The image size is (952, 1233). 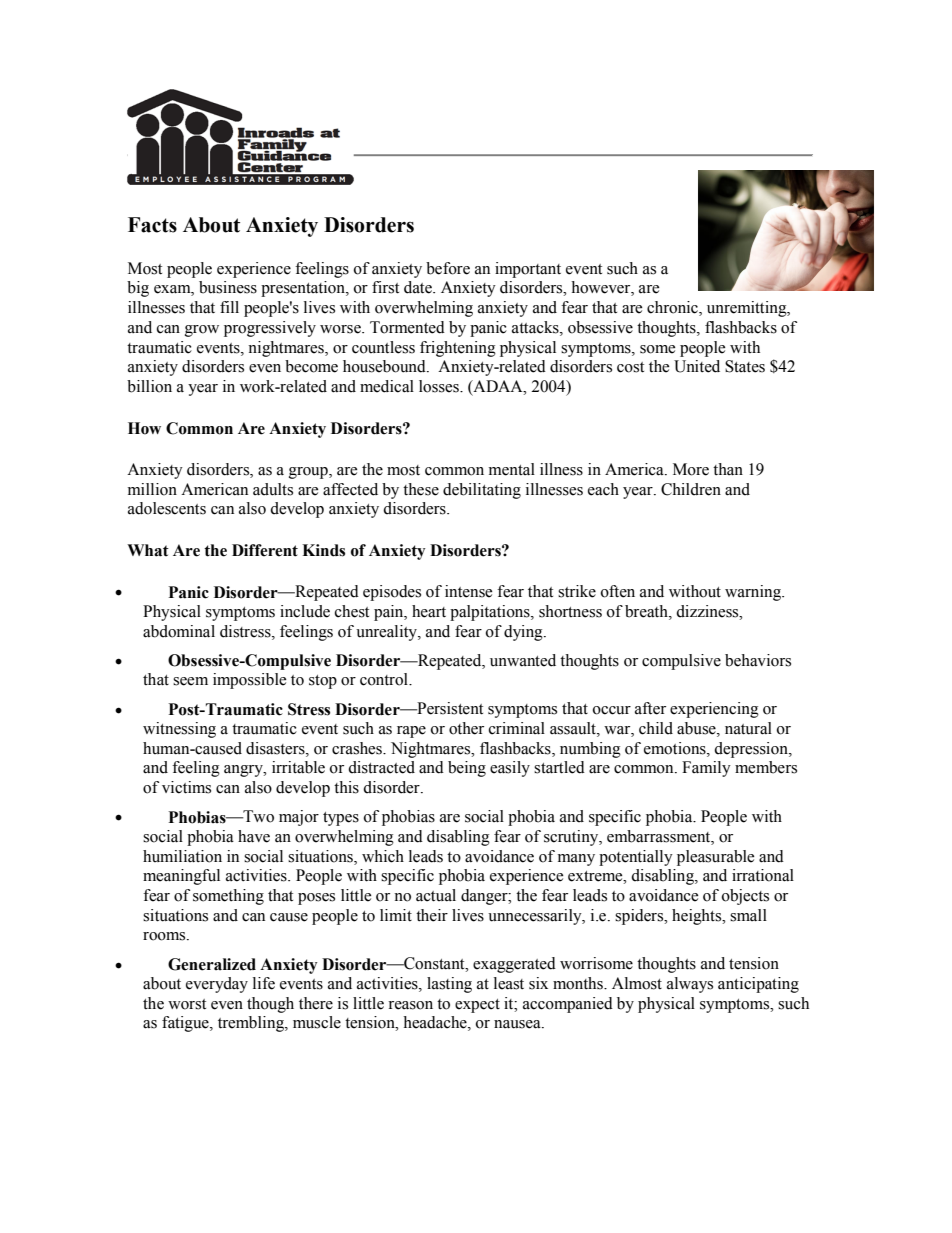 What do you see at coordinates (673, 308) in the page?
I see `chronic` at bounding box center [673, 308].
